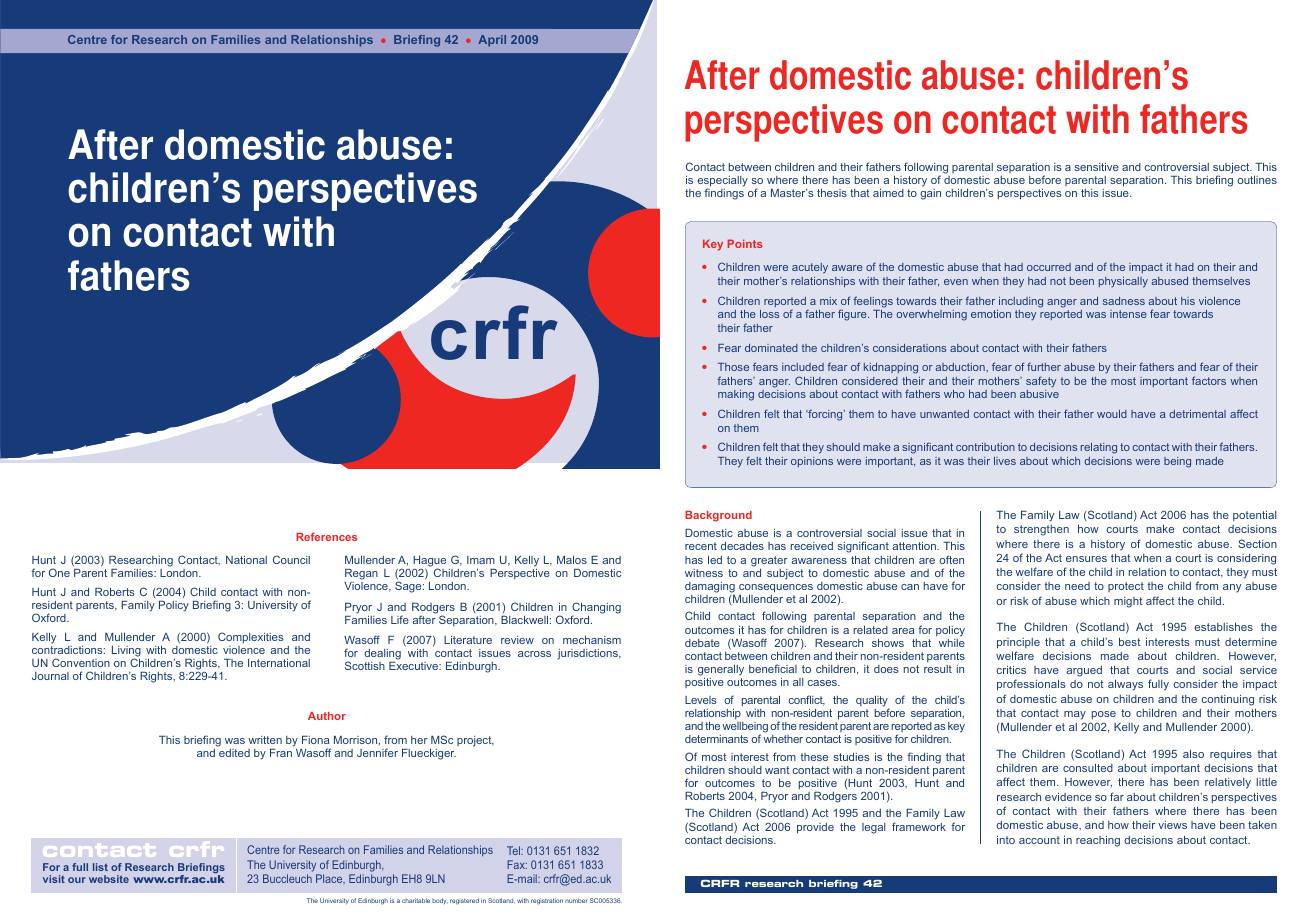 This page has height=924, width=1308. What do you see at coordinates (576, 900) in the page?
I see `number` at bounding box center [576, 900].
